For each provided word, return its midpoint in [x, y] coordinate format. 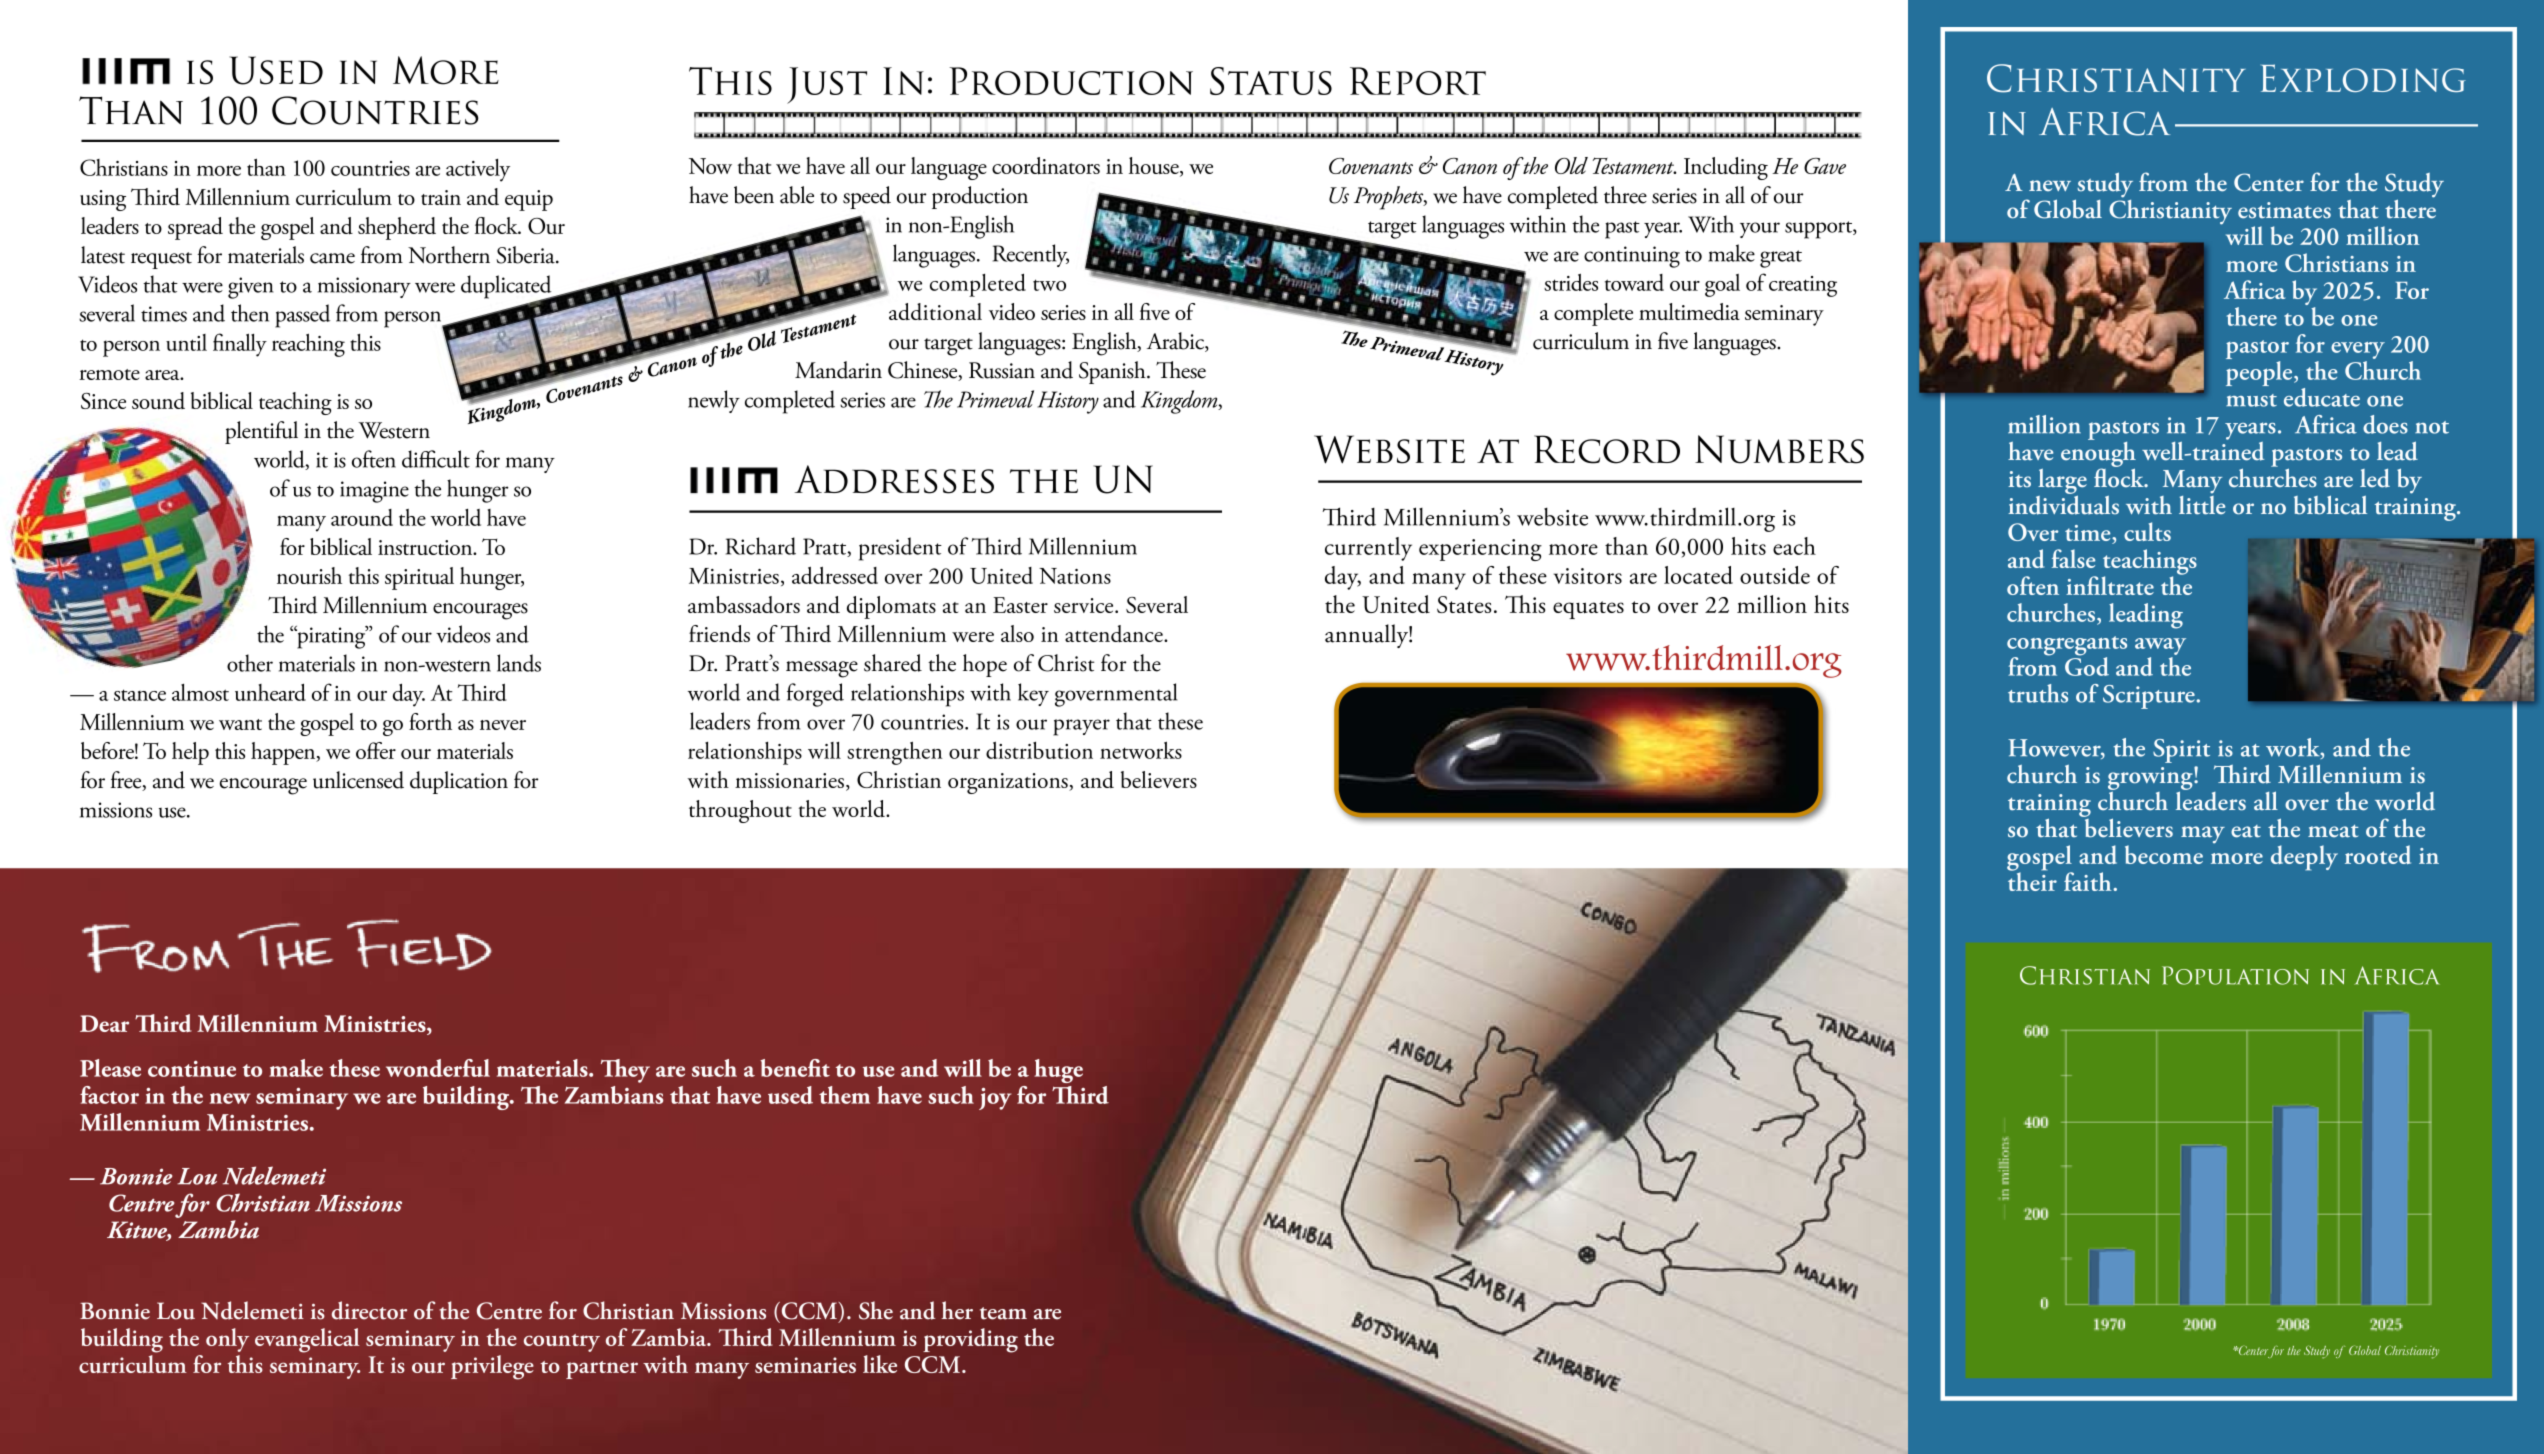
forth [430, 721]
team [1003, 1313]
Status [1271, 81]
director [369, 1310]
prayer [1081, 727]
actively [478, 170]
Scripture [2150, 697]
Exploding [2363, 78]
